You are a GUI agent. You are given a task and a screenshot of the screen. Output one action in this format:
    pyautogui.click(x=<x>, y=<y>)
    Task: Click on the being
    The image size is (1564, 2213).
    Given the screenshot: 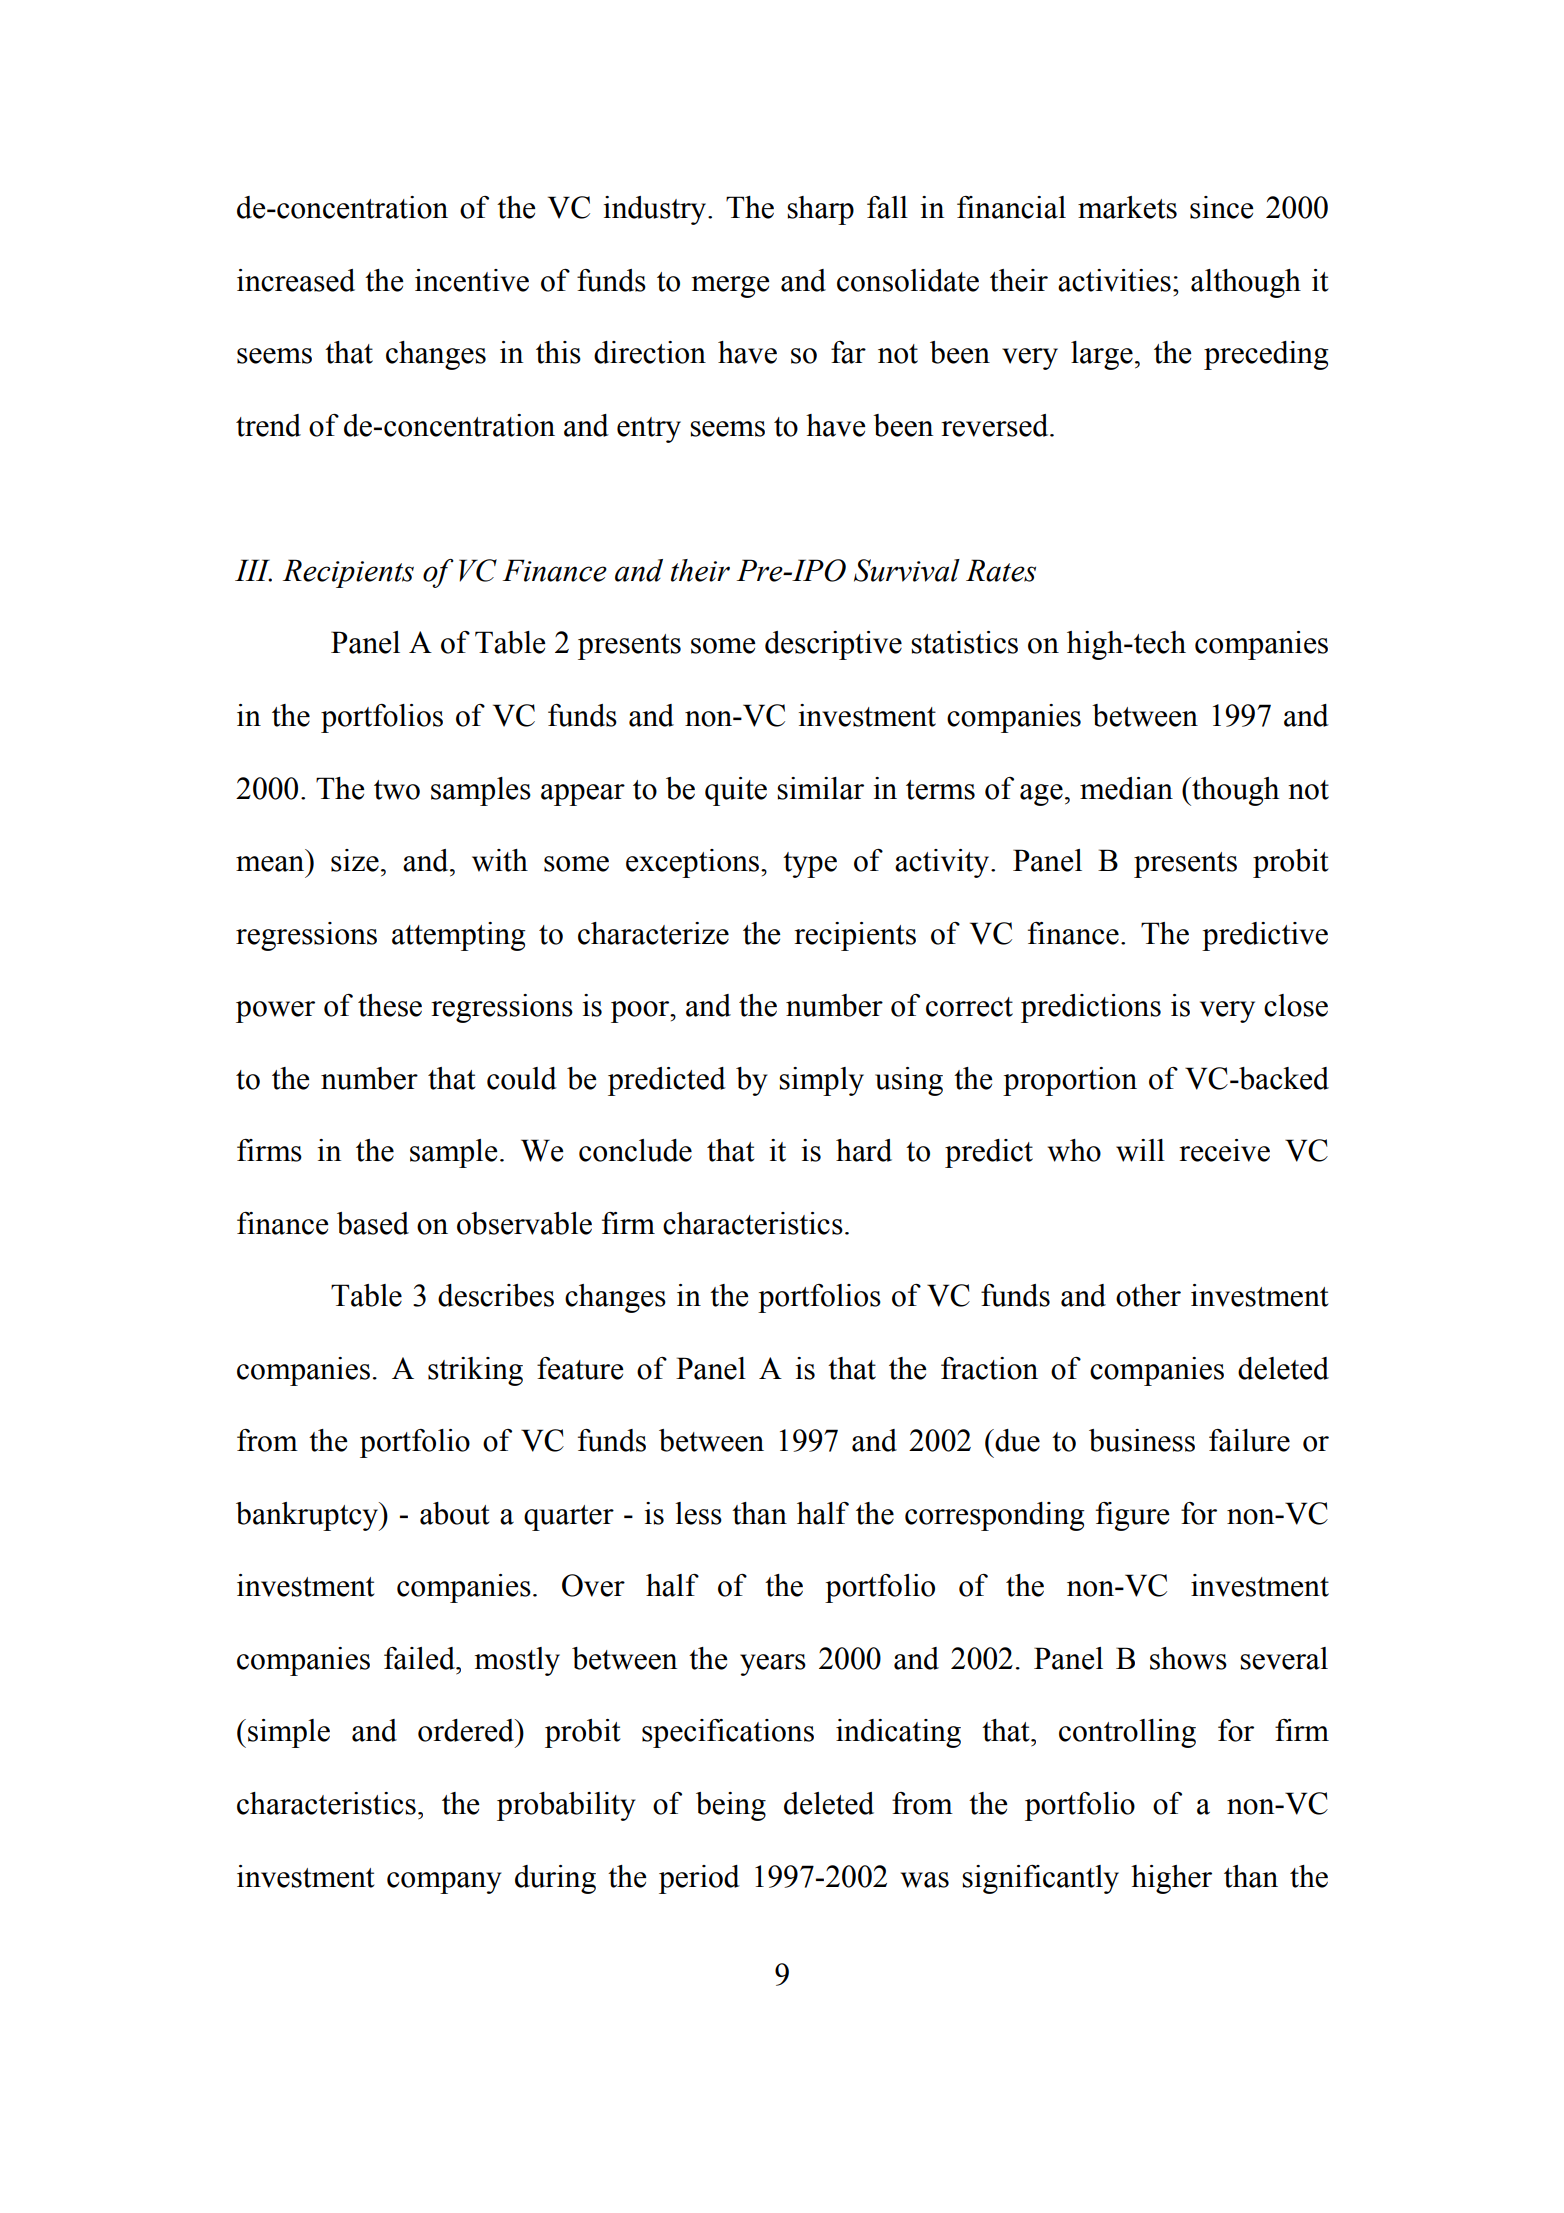 What is the action you would take?
    pyautogui.click(x=731, y=1806)
